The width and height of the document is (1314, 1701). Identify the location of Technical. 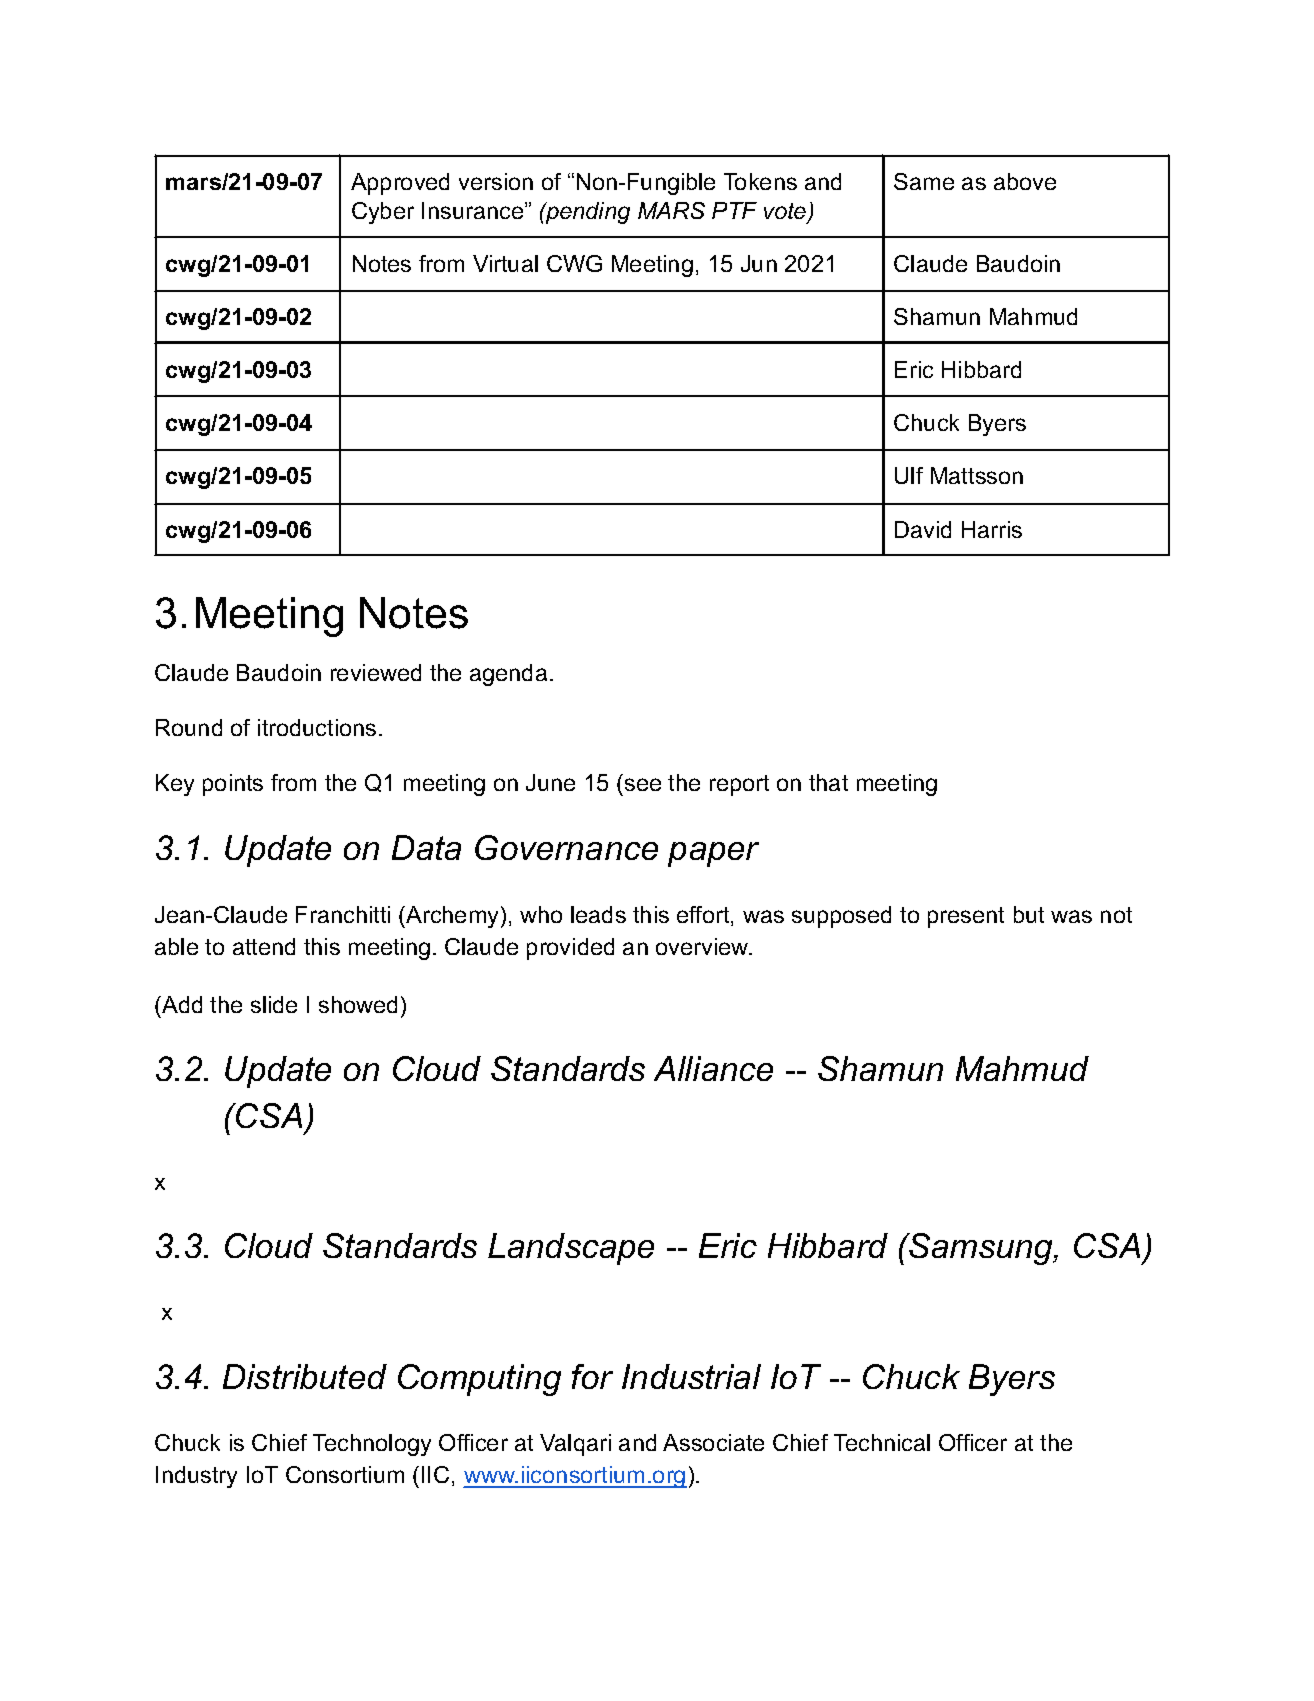
(882, 1442).
